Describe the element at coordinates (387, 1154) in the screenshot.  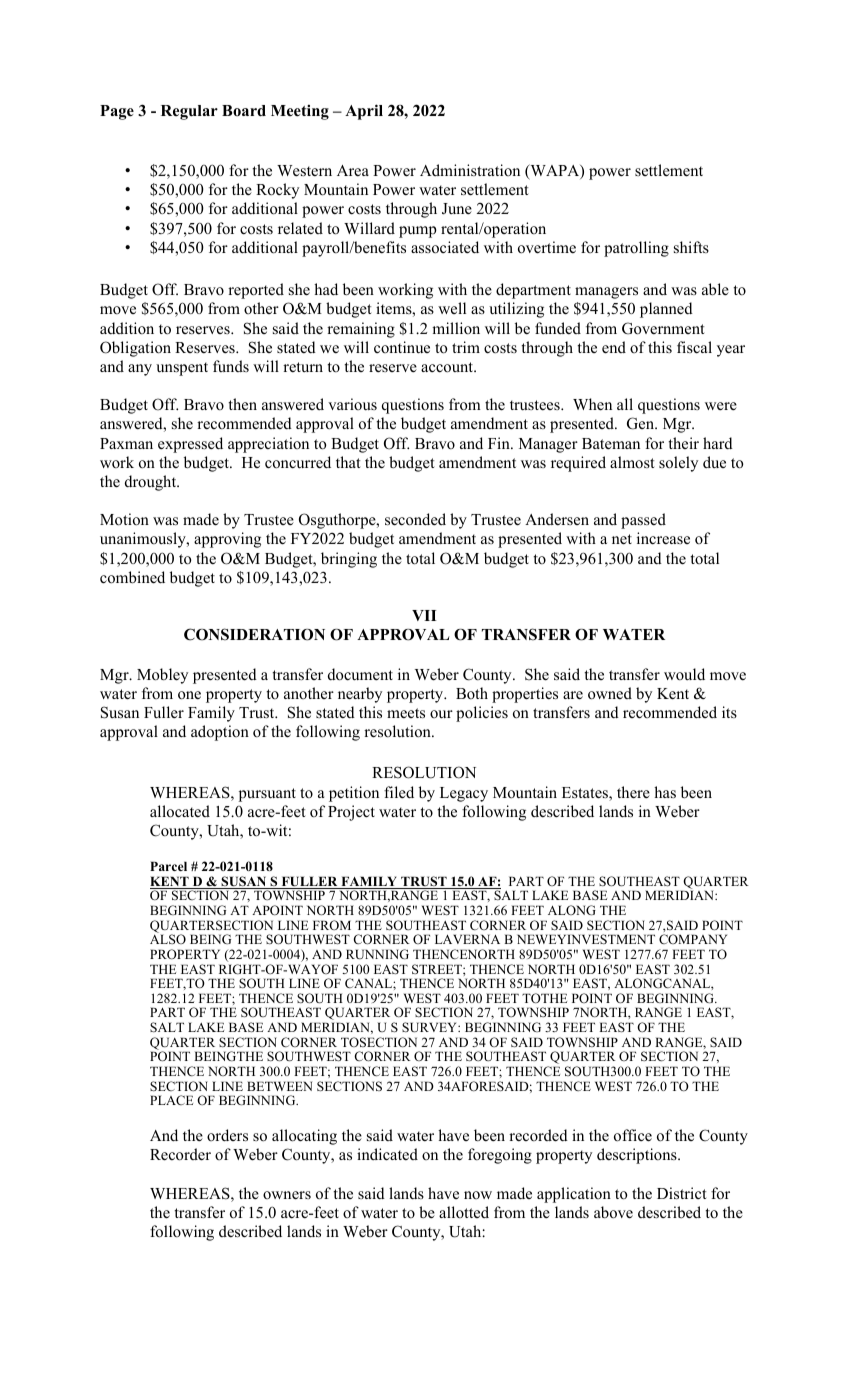
I see `indicated` at that location.
